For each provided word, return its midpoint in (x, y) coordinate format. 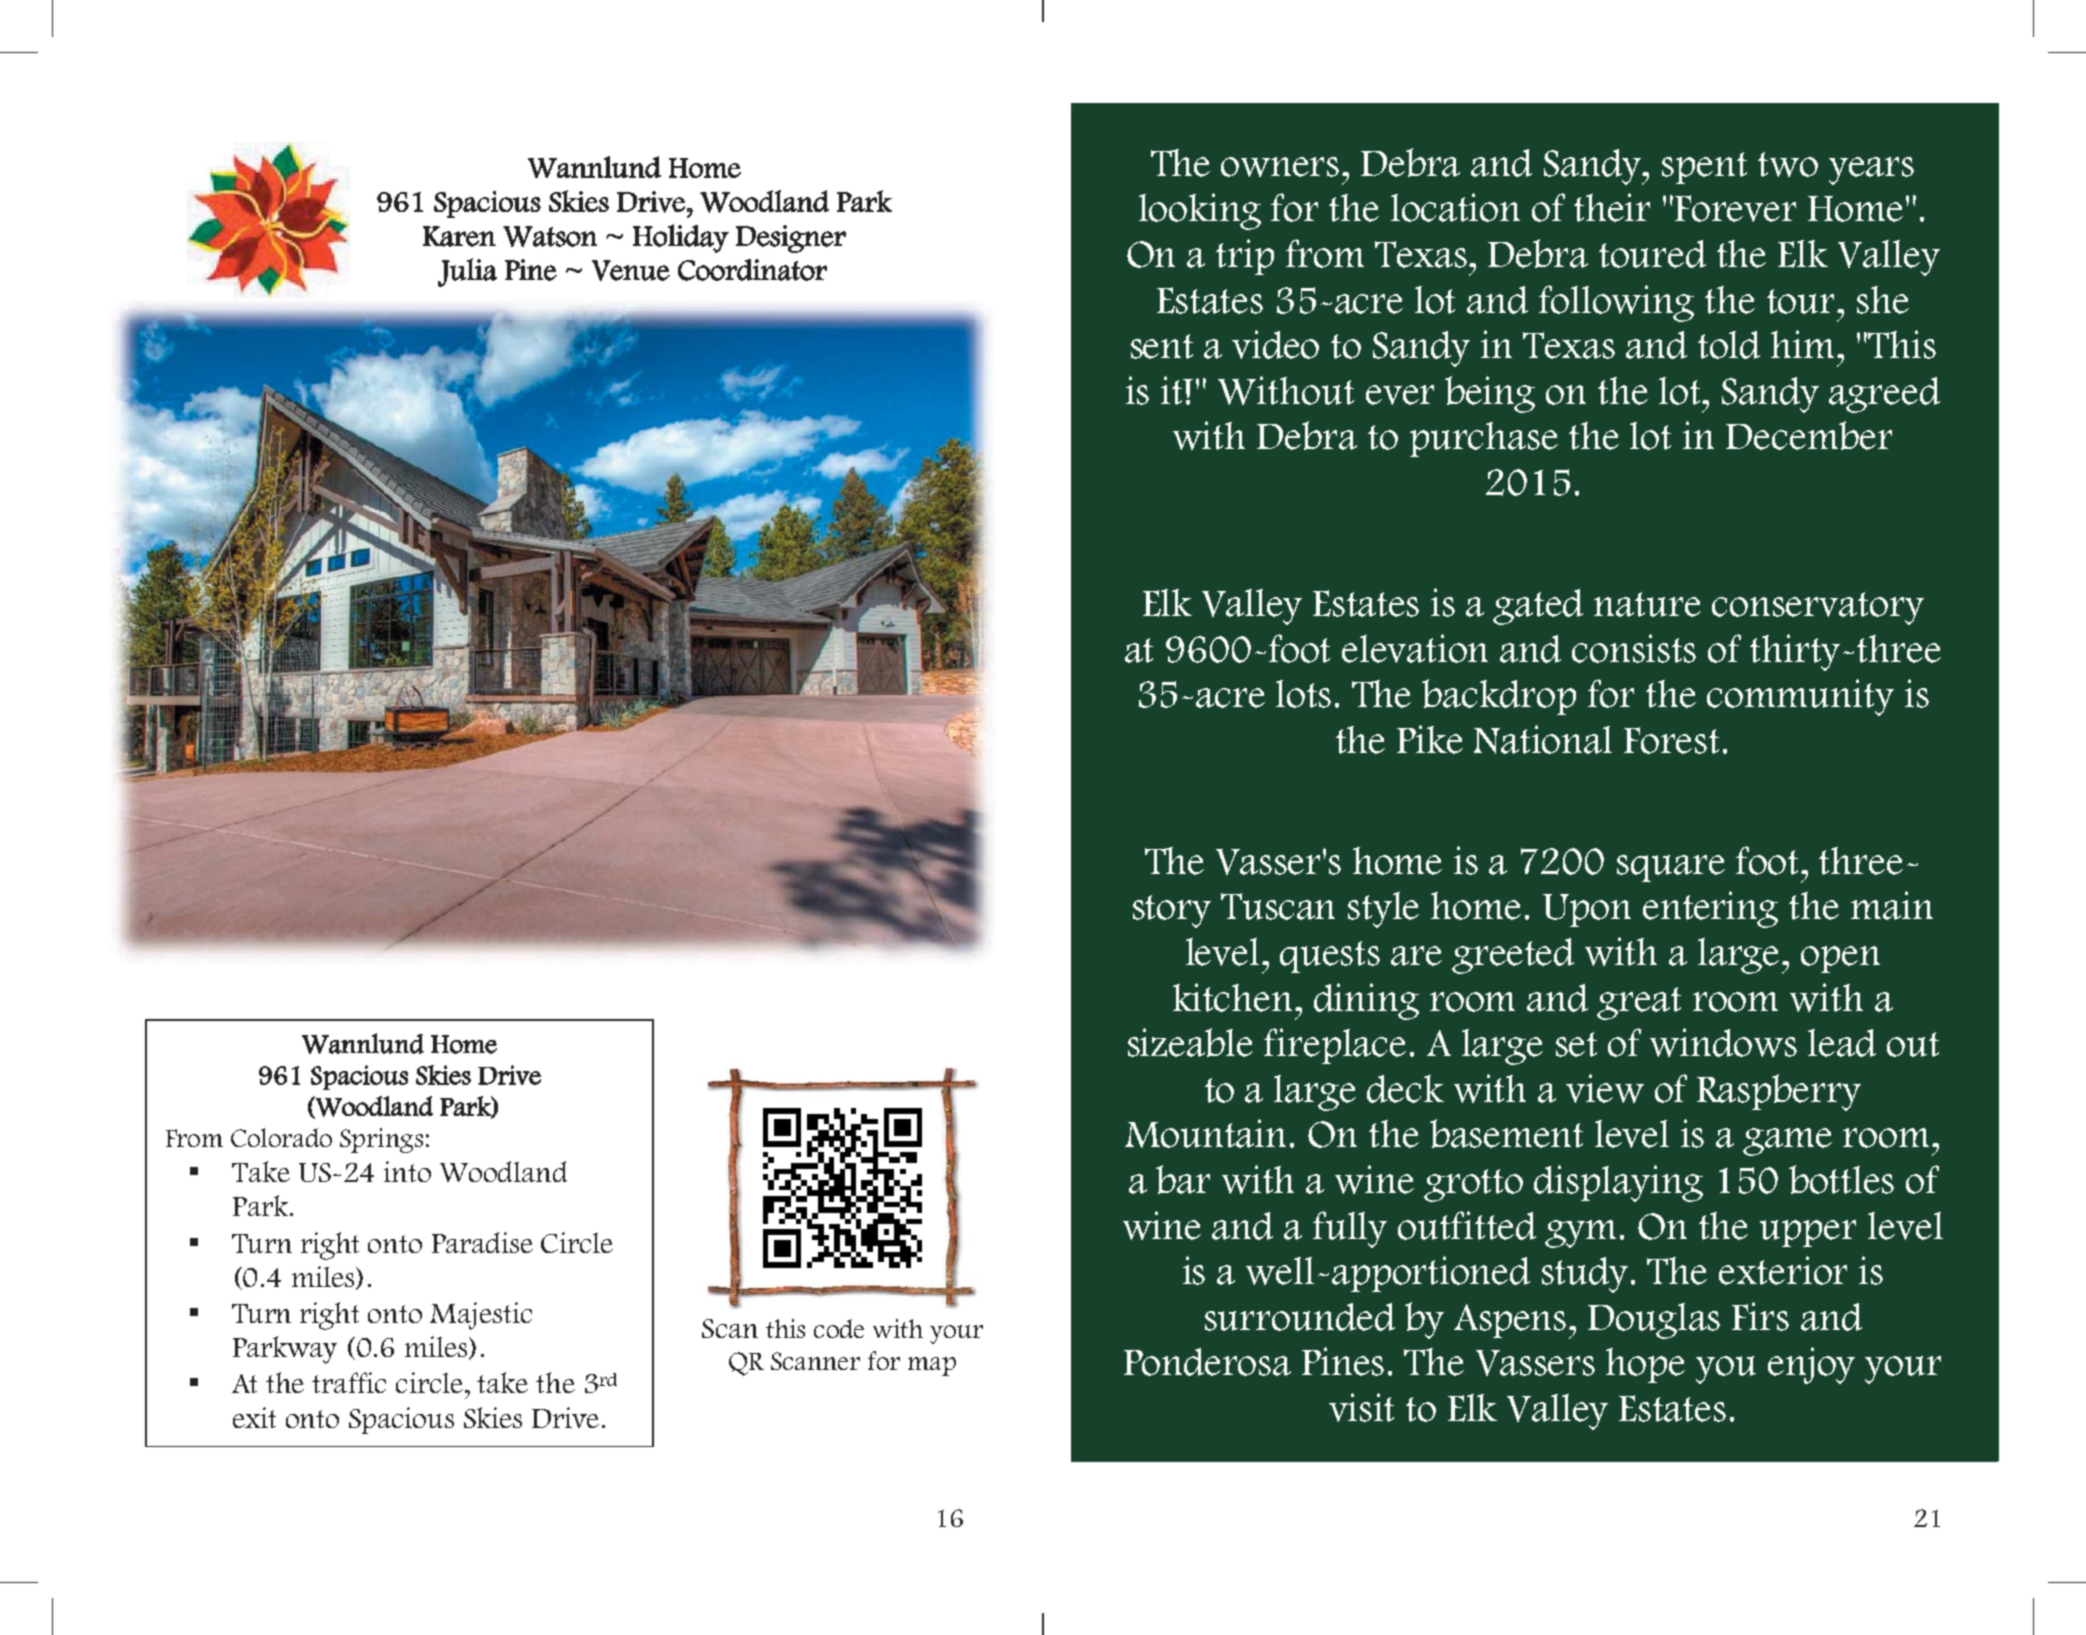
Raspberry (1779, 1092)
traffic (349, 1382)
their (1612, 207)
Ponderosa (1207, 1362)
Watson (550, 236)
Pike (1430, 739)
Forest (1671, 740)
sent (1162, 346)
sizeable (1190, 1042)
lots (1303, 694)
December (1809, 435)
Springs (381, 1140)
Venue (631, 270)
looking (1200, 211)
